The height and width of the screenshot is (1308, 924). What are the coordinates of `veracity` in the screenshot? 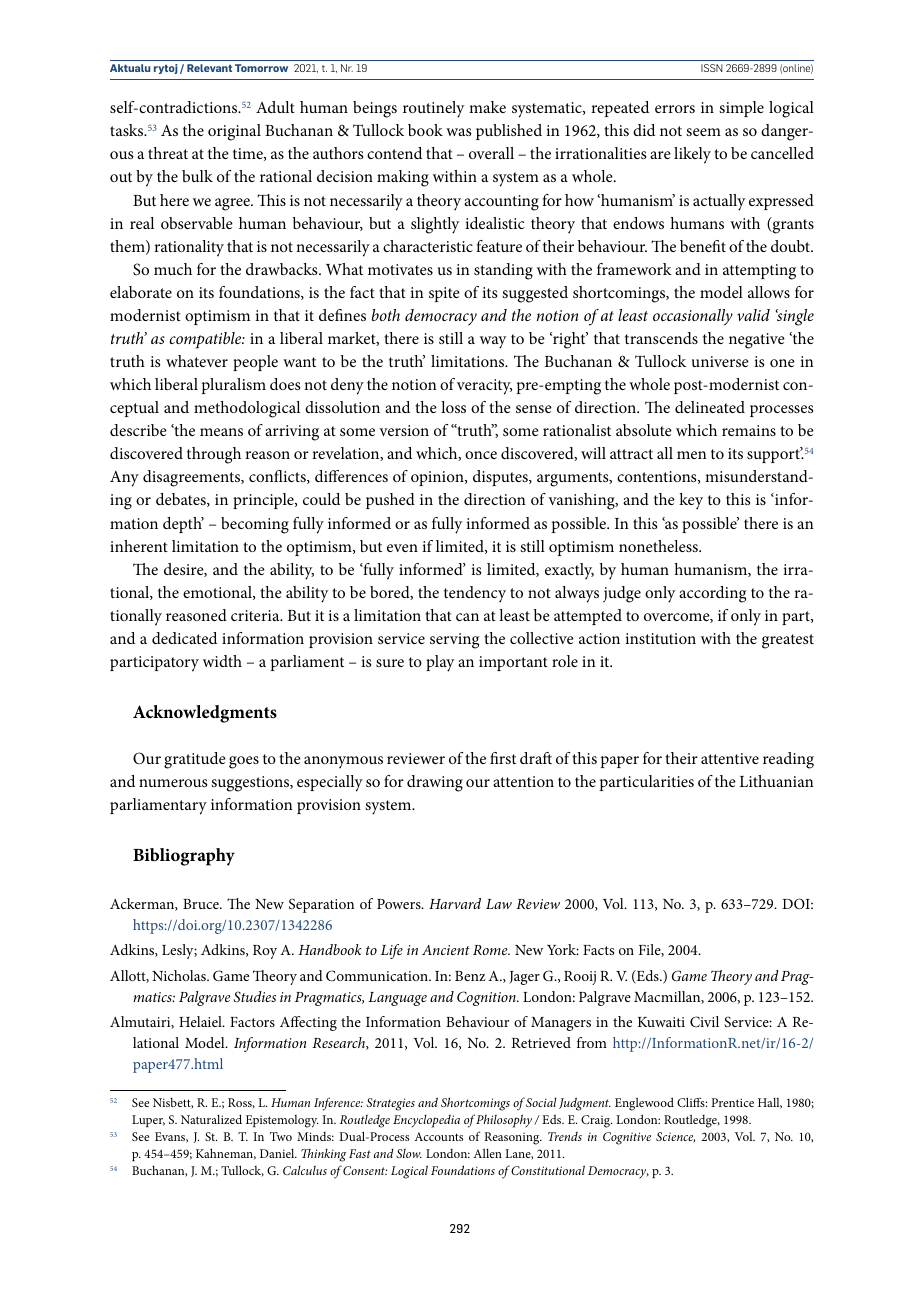 It's located at (484, 387).
